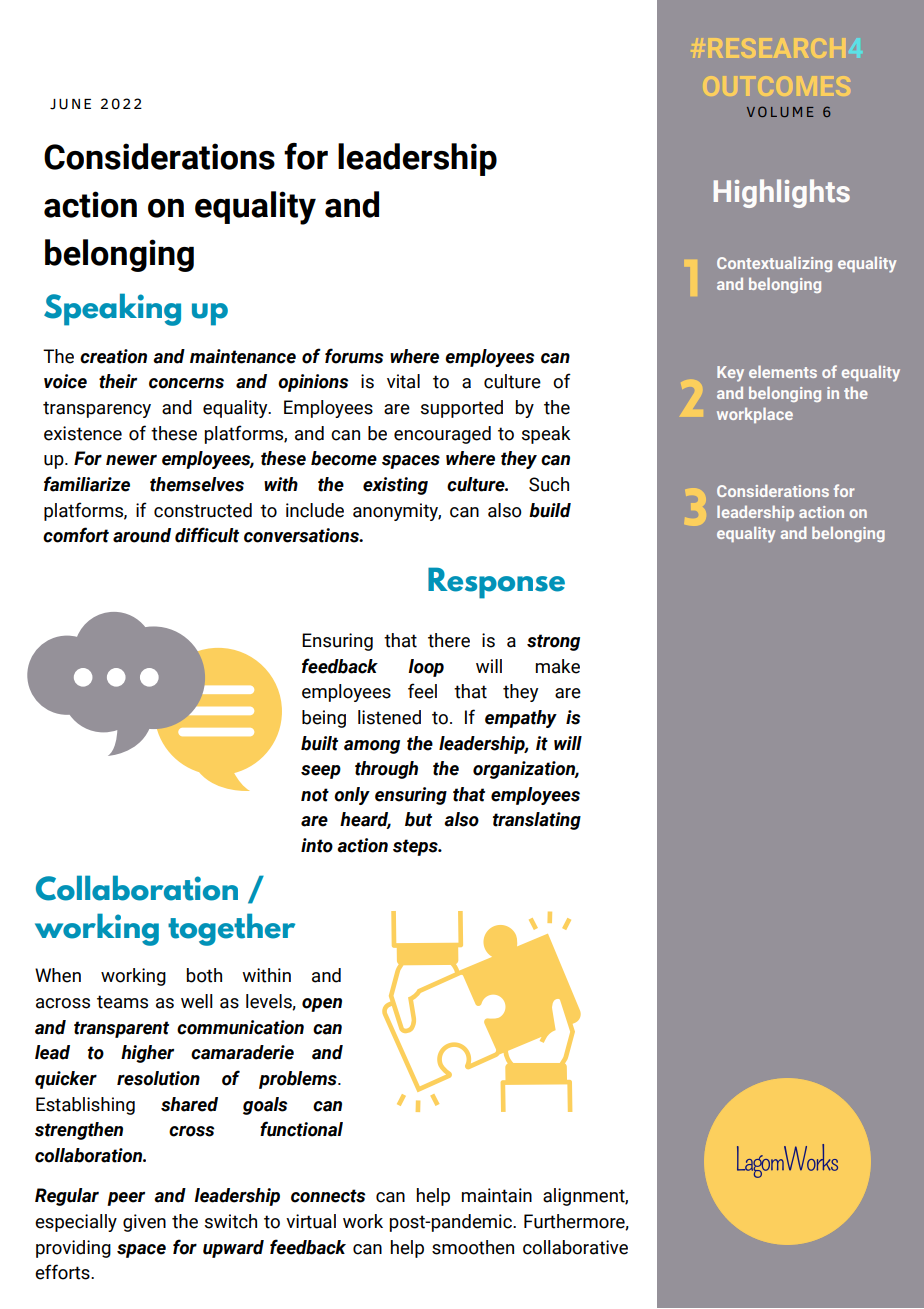  Describe the element at coordinates (144, 1223) in the document. I see `given` at that location.
